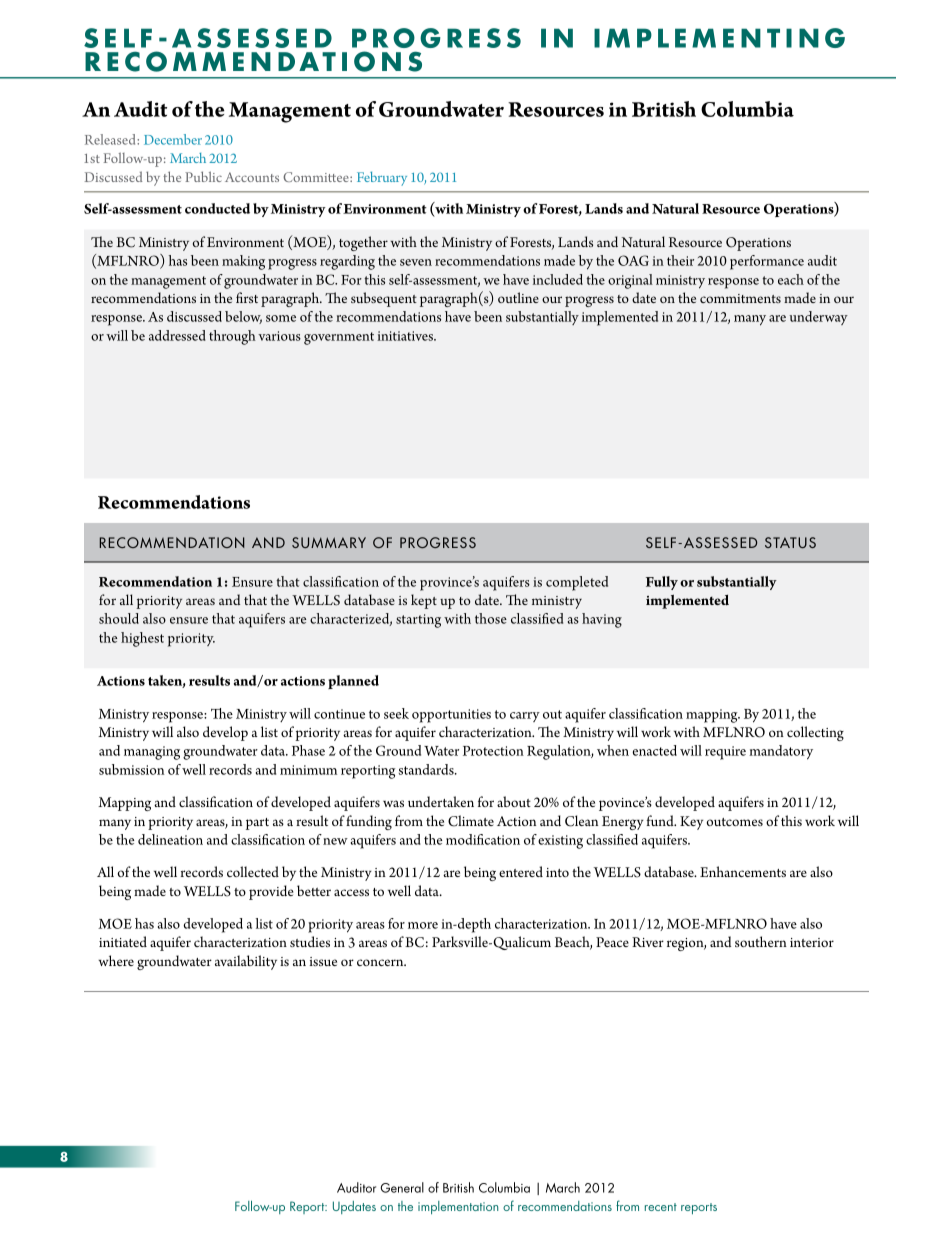 Image resolution: width=952 pixels, height=1233 pixels. Describe the element at coordinates (451, 716) in the document. I see `opportunities` at that location.
